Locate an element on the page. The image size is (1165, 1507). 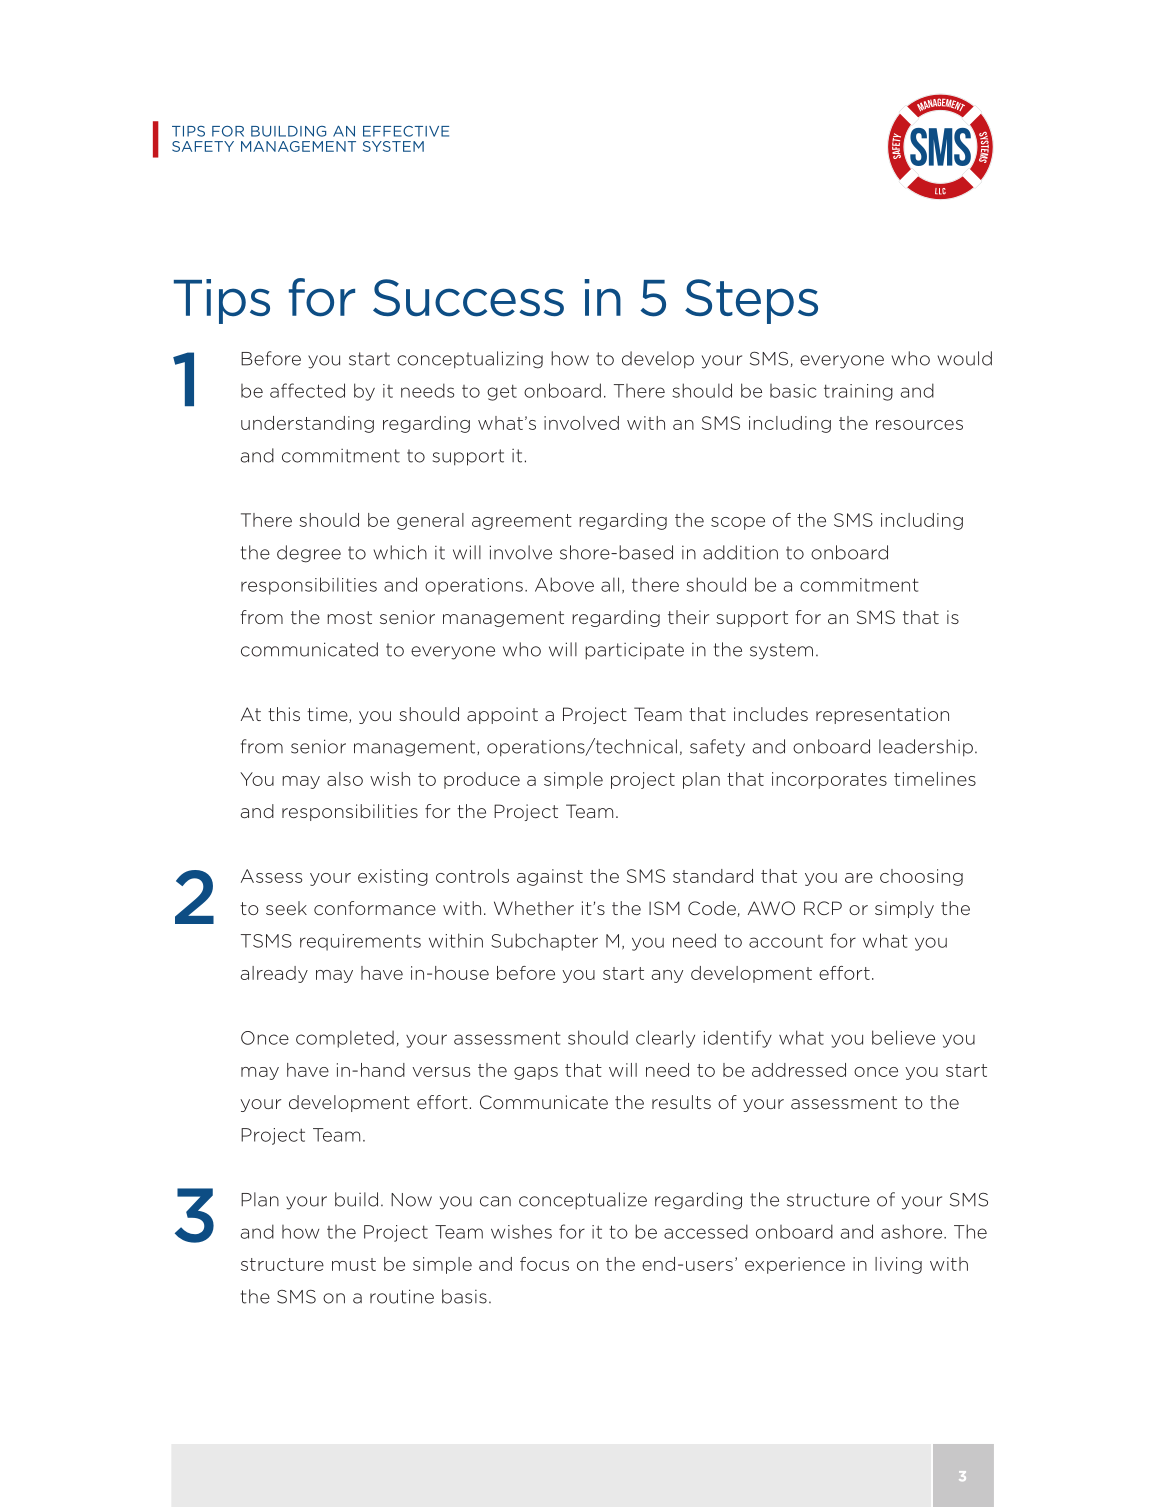
resources is located at coordinates (919, 425).
